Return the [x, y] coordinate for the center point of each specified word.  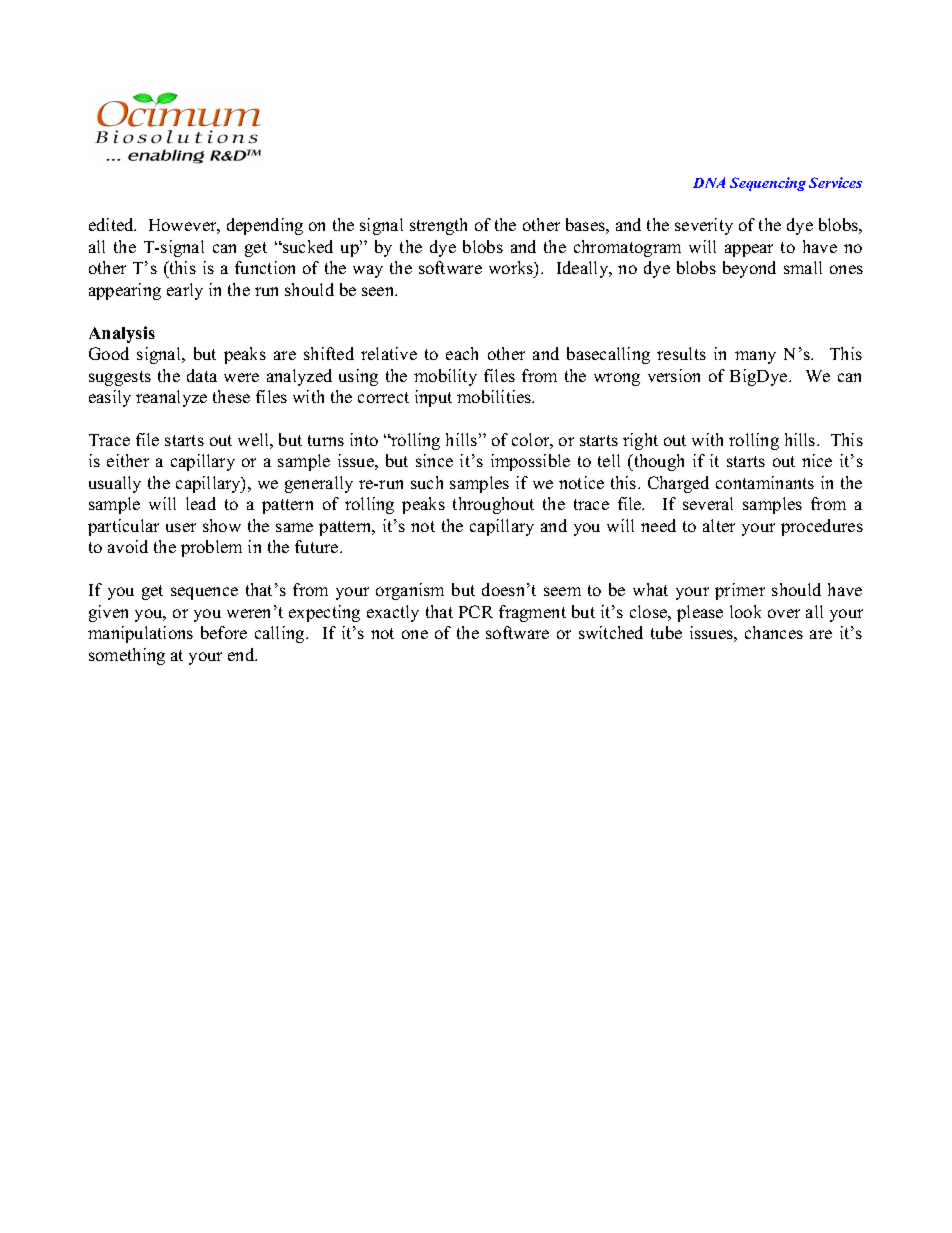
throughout [493, 505]
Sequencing [768, 184]
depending [265, 226]
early [185, 291]
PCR [476, 611]
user [181, 527]
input [433, 398]
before [224, 632]
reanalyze [171, 398]
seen [379, 291]
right [640, 441]
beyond [749, 269]
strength [438, 226]
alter [719, 525]
